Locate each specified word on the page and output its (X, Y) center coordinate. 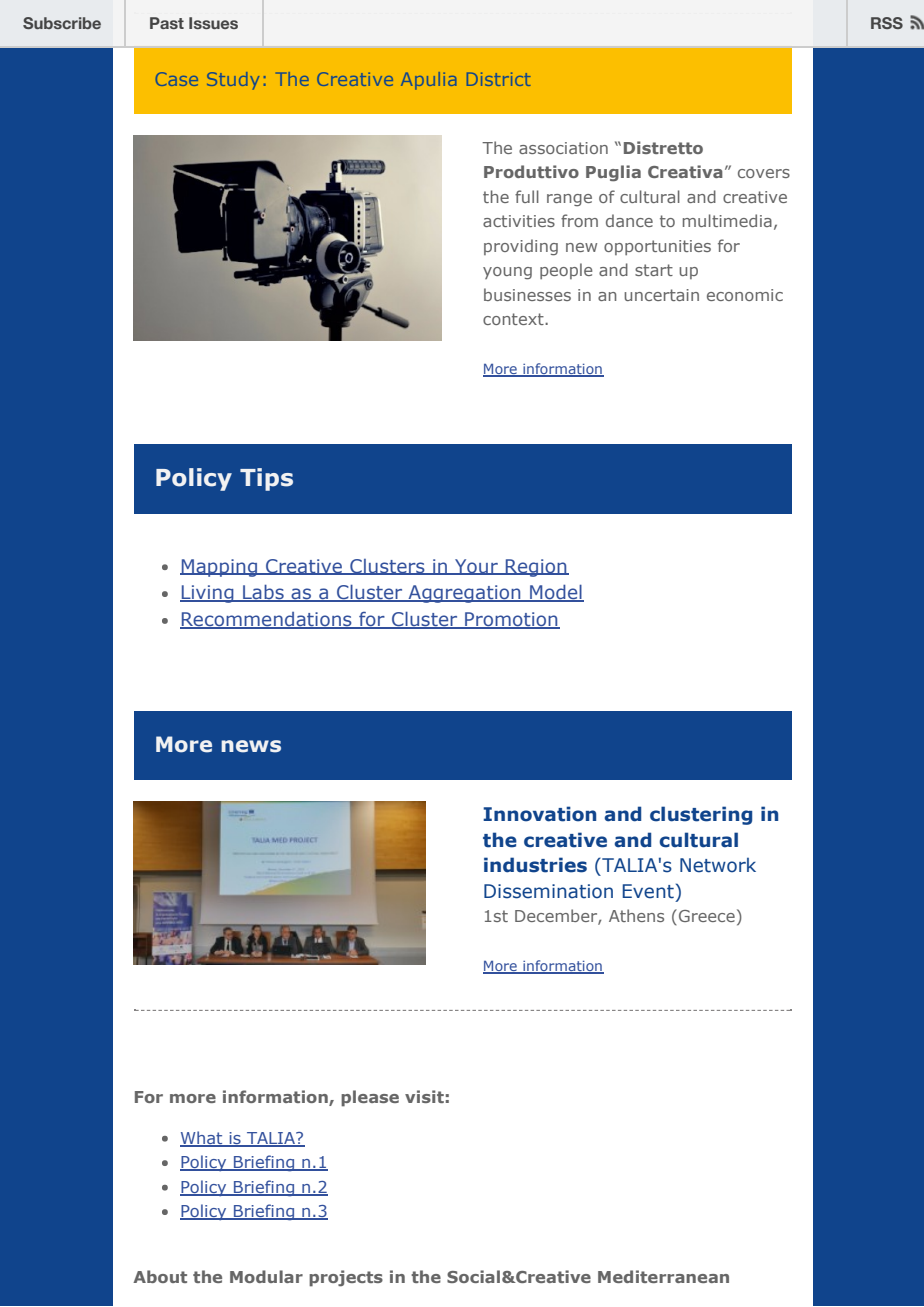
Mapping (219, 568)
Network (718, 865)
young (507, 273)
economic (745, 295)
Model (556, 593)
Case (177, 79)
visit (424, 1096)
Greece (707, 916)
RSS (887, 23)
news (251, 746)
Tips (266, 479)
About (160, 1276)
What (202, 1139)
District (498, 79)
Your (476, 567)
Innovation (539, 814)
